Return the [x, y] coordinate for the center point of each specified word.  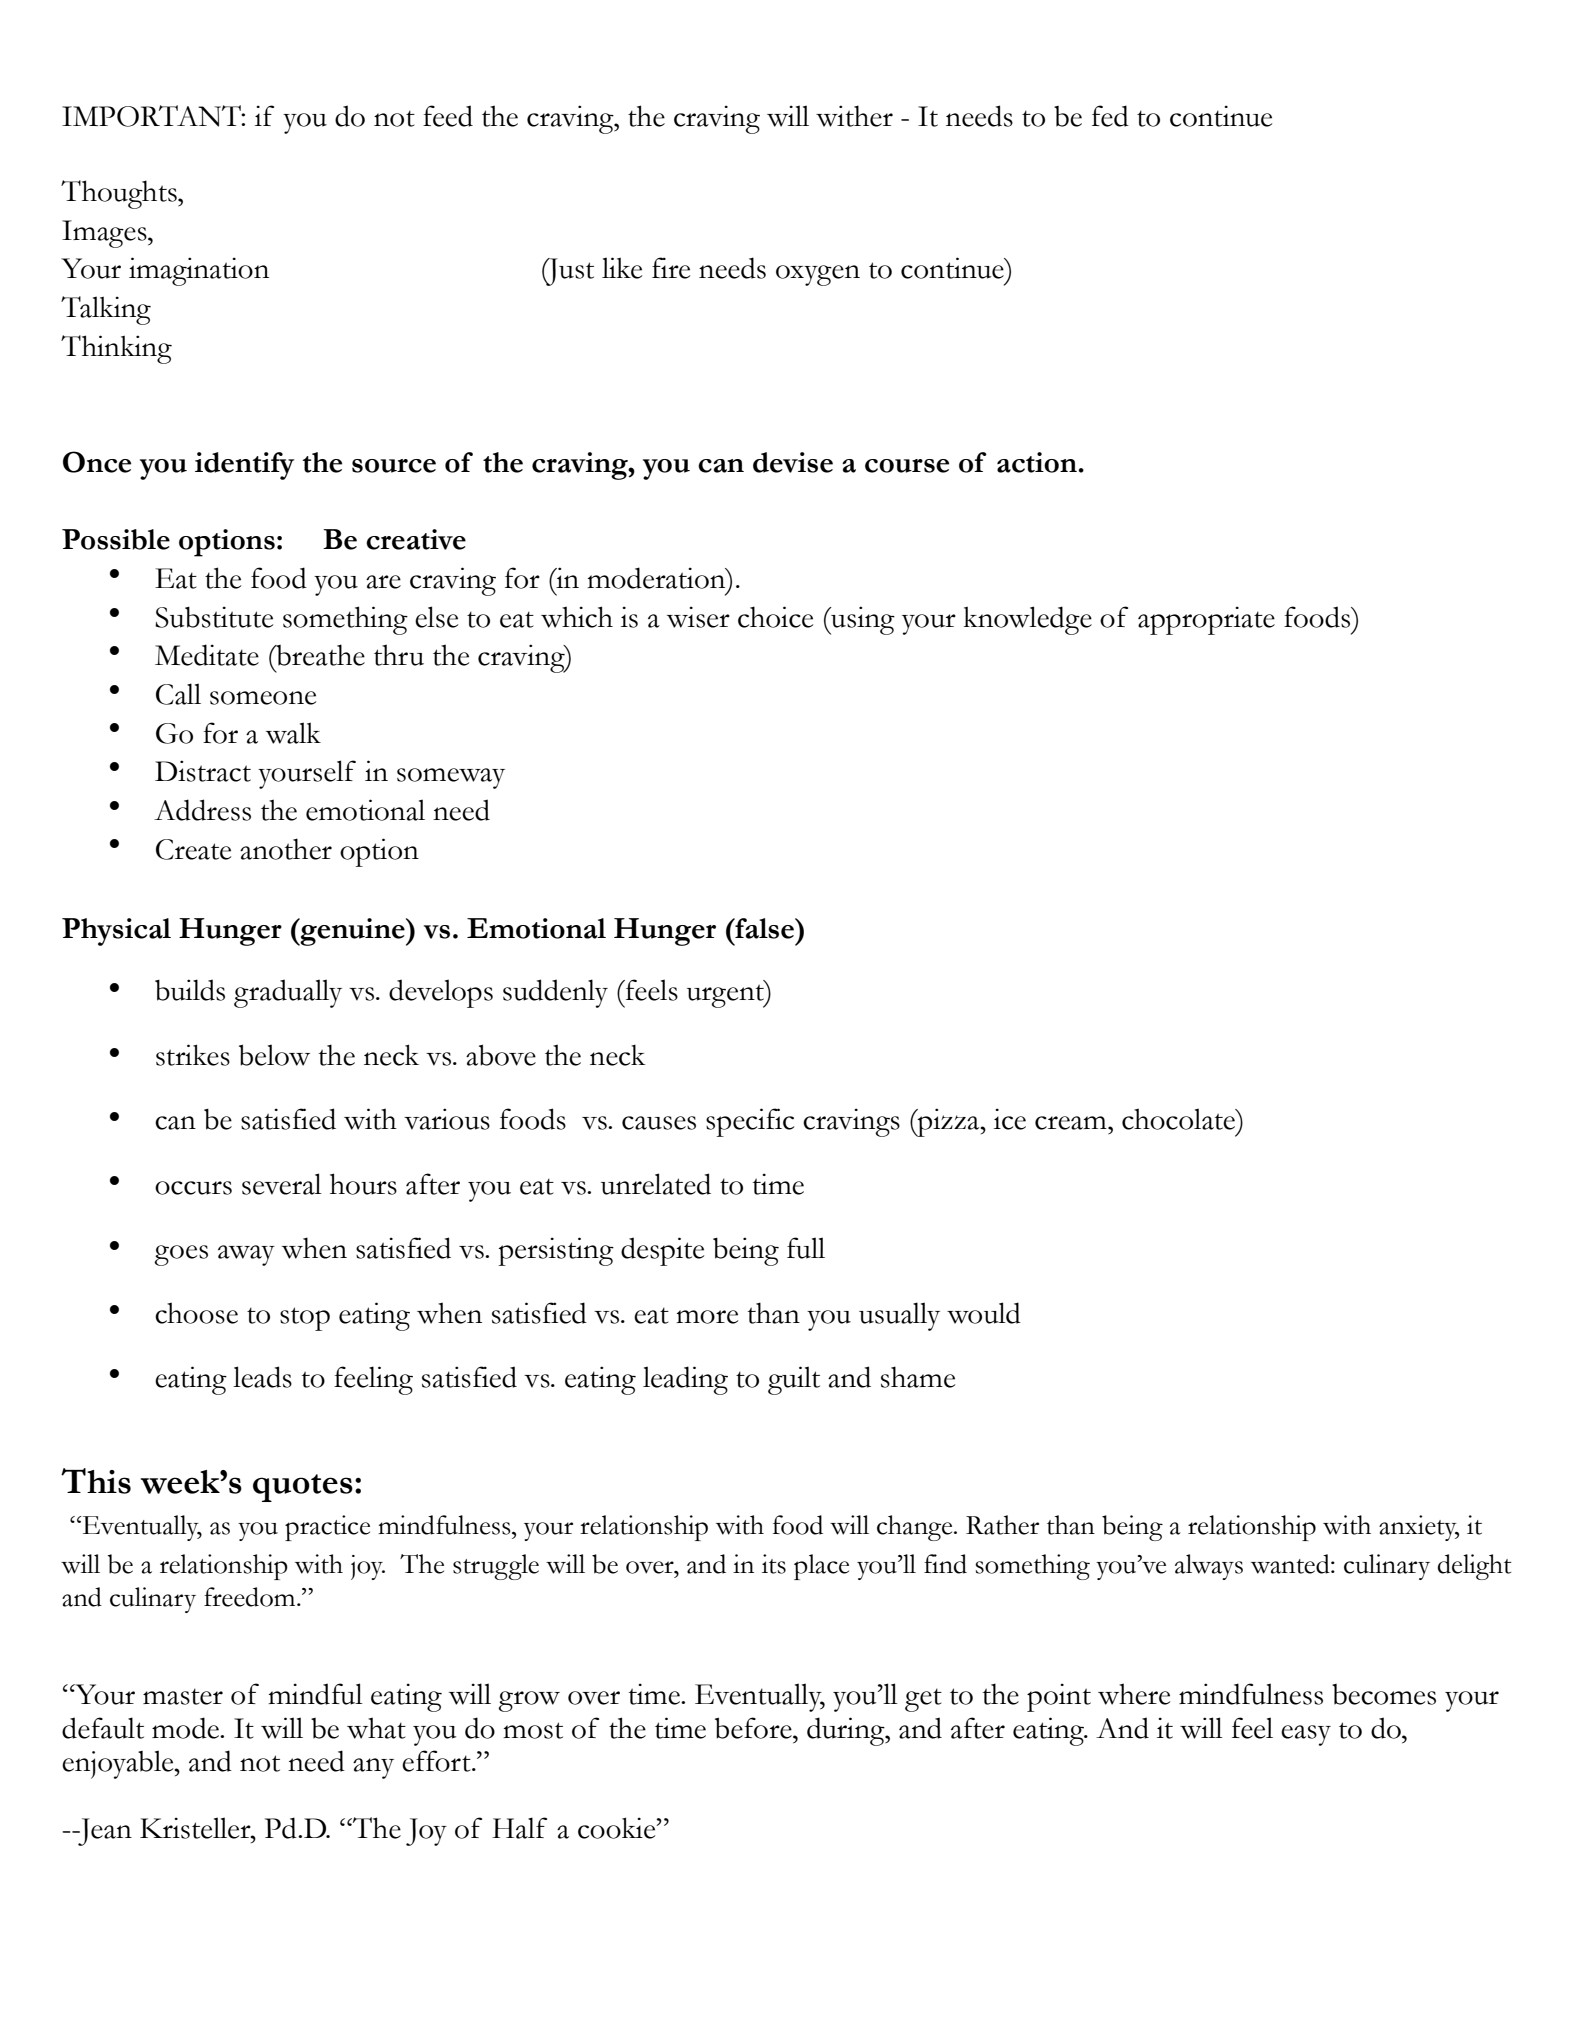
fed [1110, 116]
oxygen [818, 275]
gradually [288, 993]
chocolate [1180, 1119]
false [764, 928]
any [373, 1768]
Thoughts [120, 194]
